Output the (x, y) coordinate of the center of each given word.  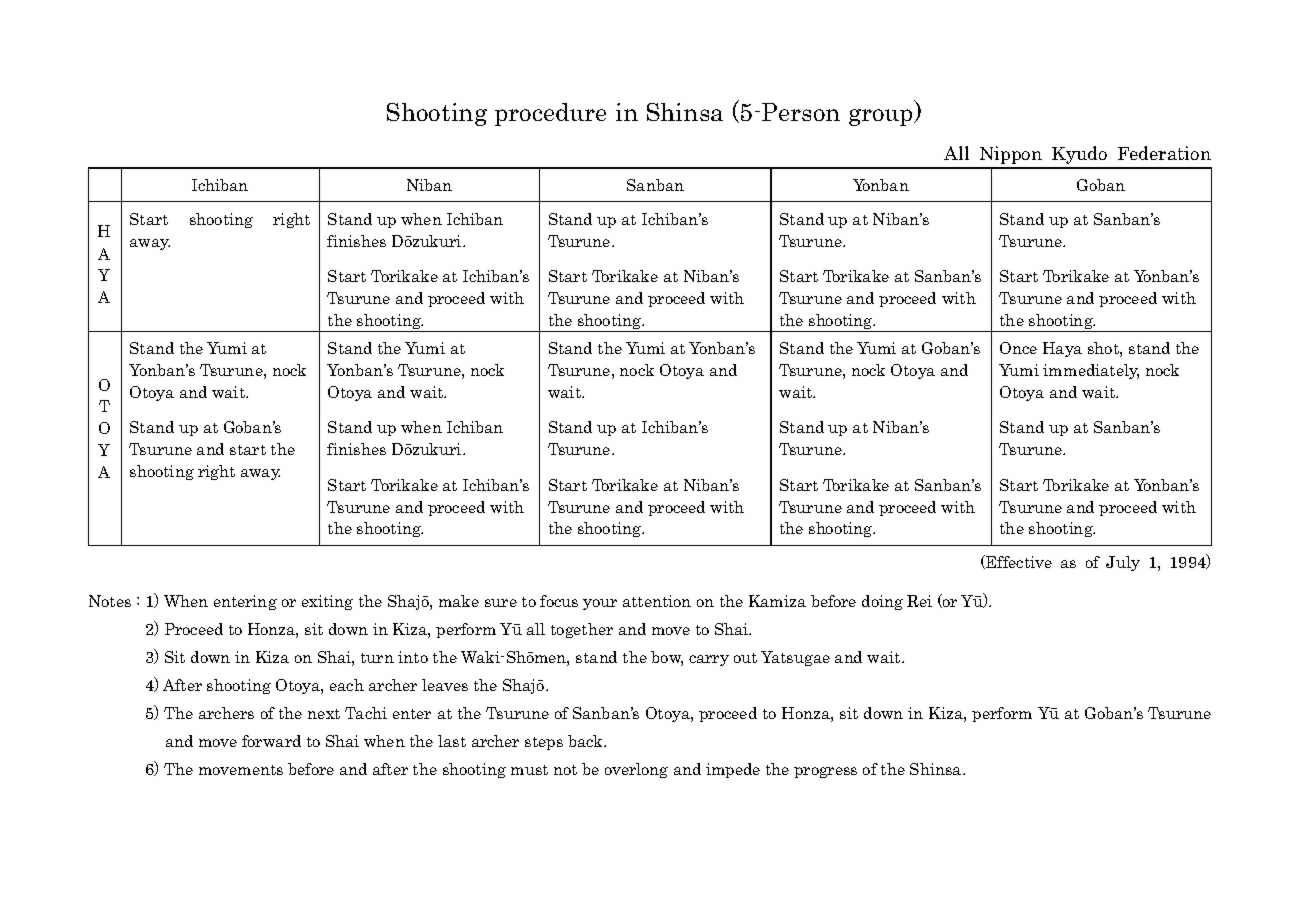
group (882, 117)
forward (271, 741)
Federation (1164, 153)
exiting (327, 602)
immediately (1091, 371)
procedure (550, 114)
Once (1018, 348)
